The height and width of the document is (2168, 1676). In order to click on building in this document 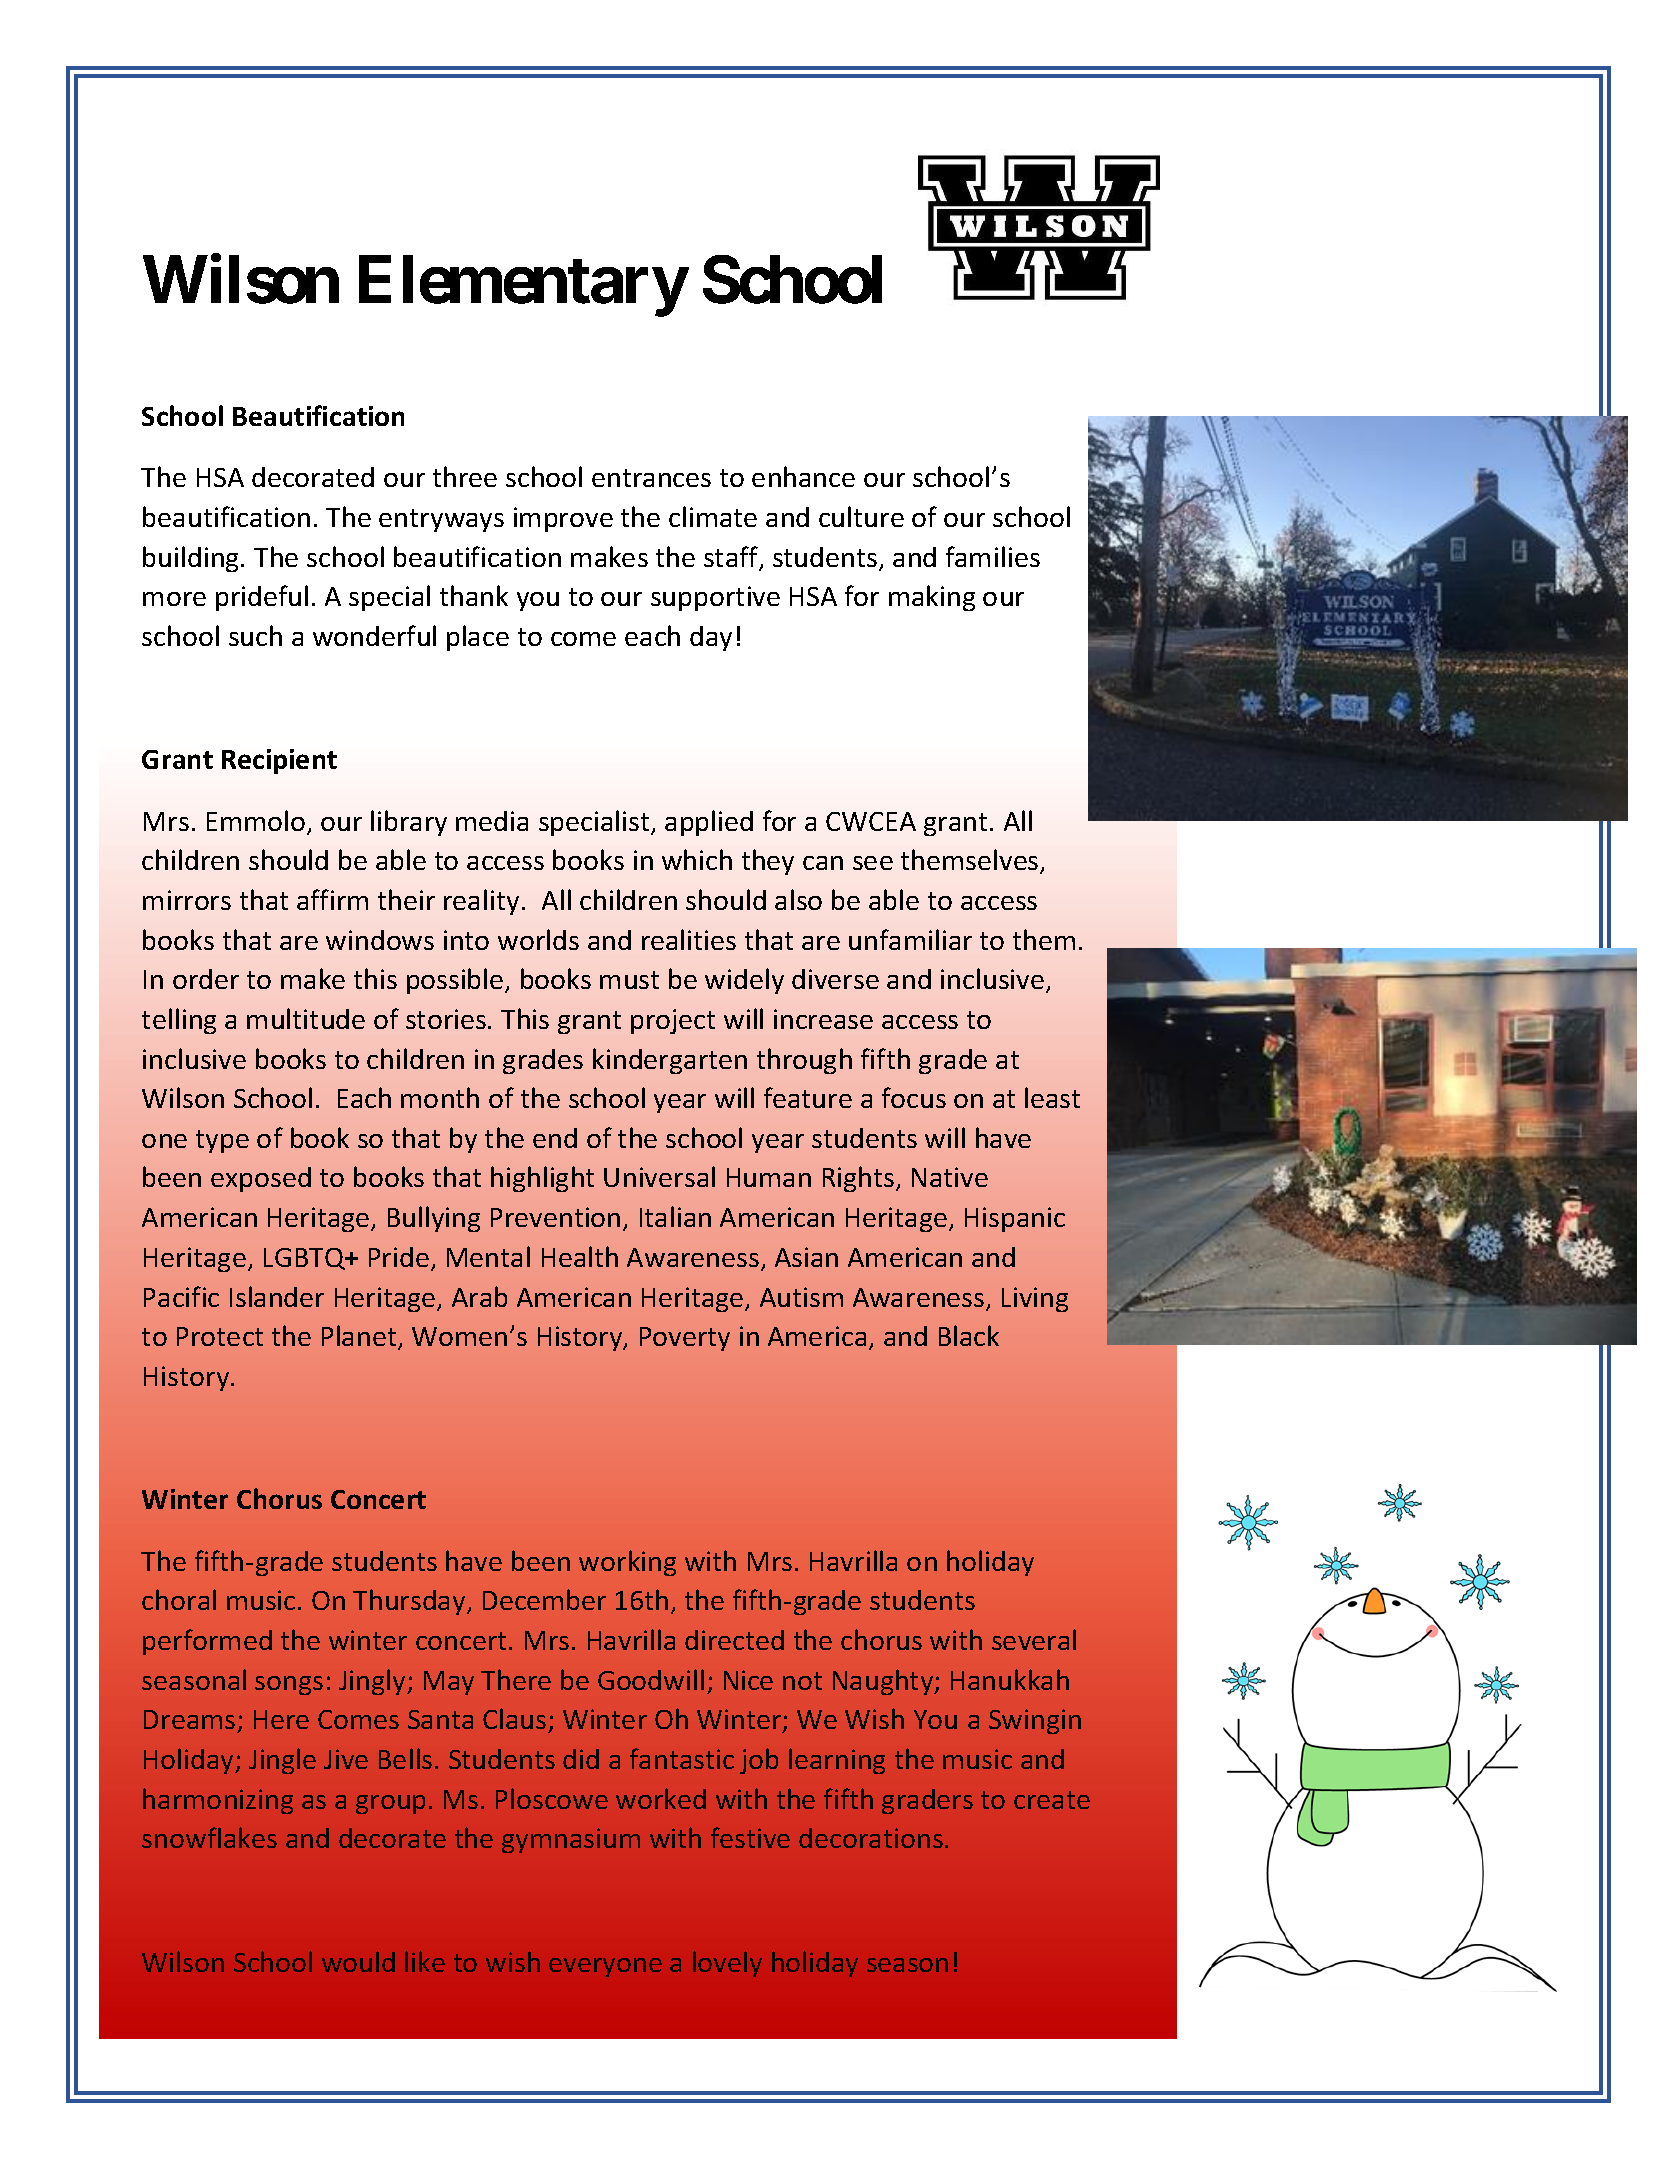, I will do `click(192, 559)`.
